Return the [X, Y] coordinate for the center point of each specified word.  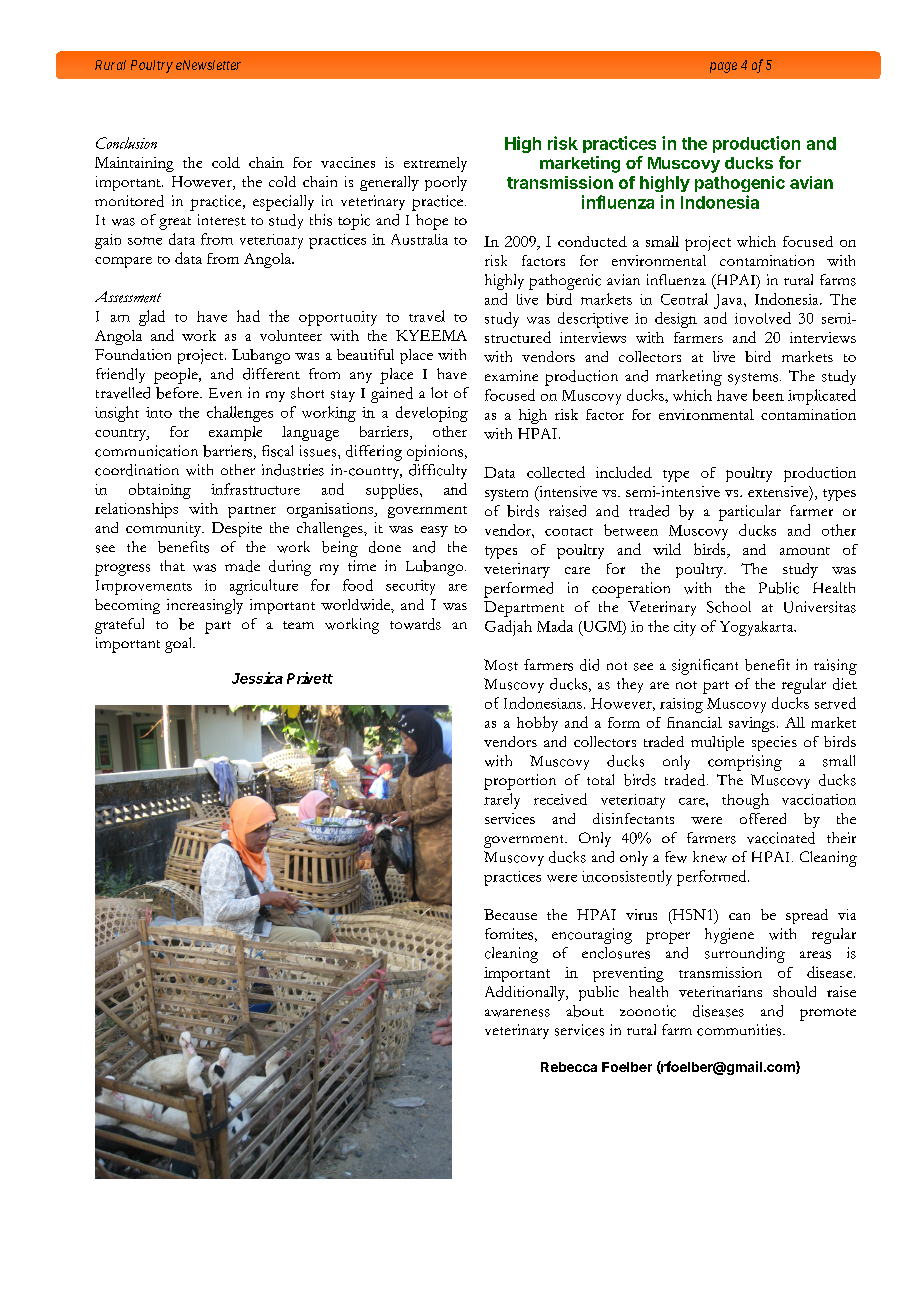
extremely [435, 164]
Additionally [526, 993]
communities [740, 1030]
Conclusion [126, 143]
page [723, 67]
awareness [517, 1013]
